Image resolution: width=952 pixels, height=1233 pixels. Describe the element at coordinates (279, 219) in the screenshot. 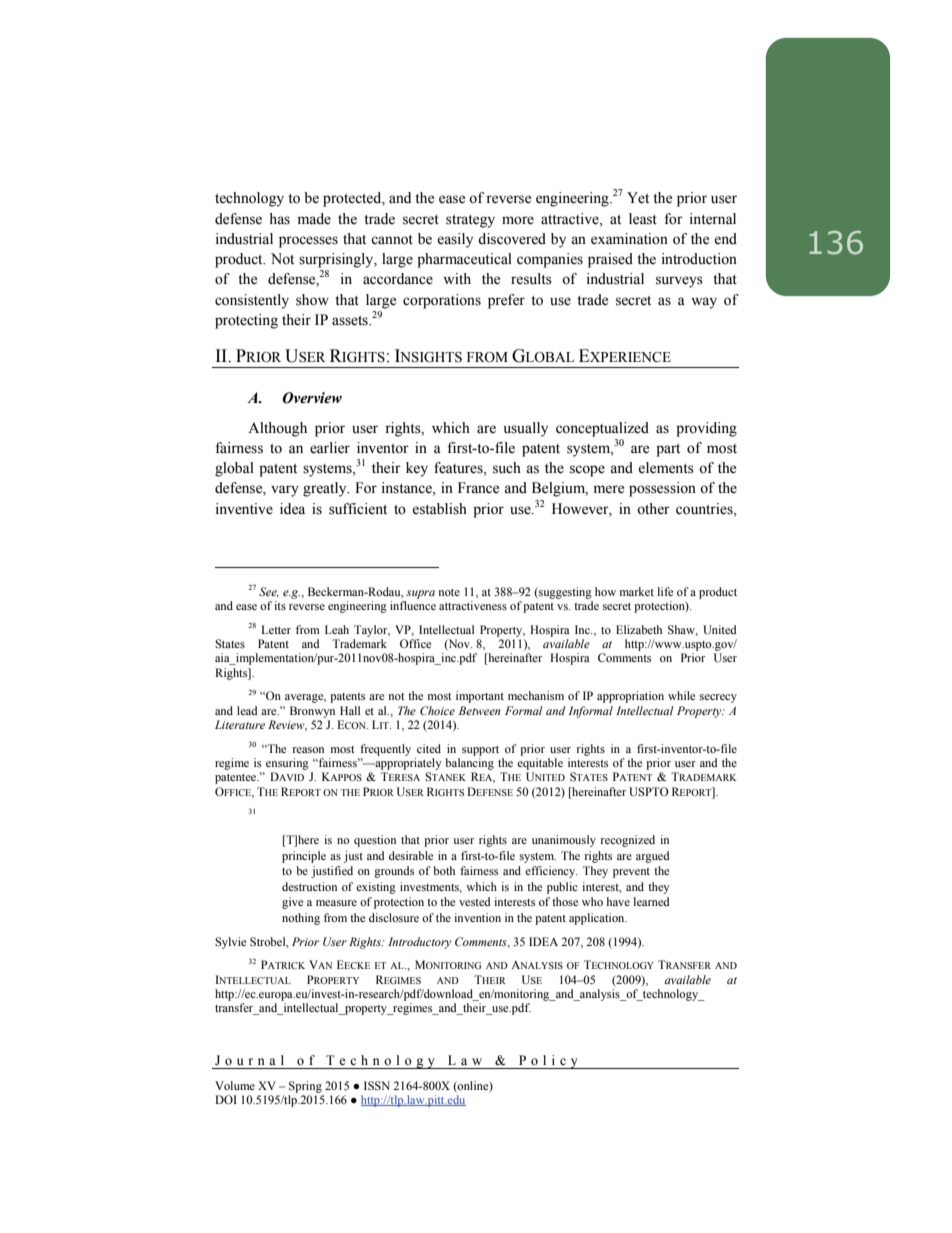

I see `has` at that location.
